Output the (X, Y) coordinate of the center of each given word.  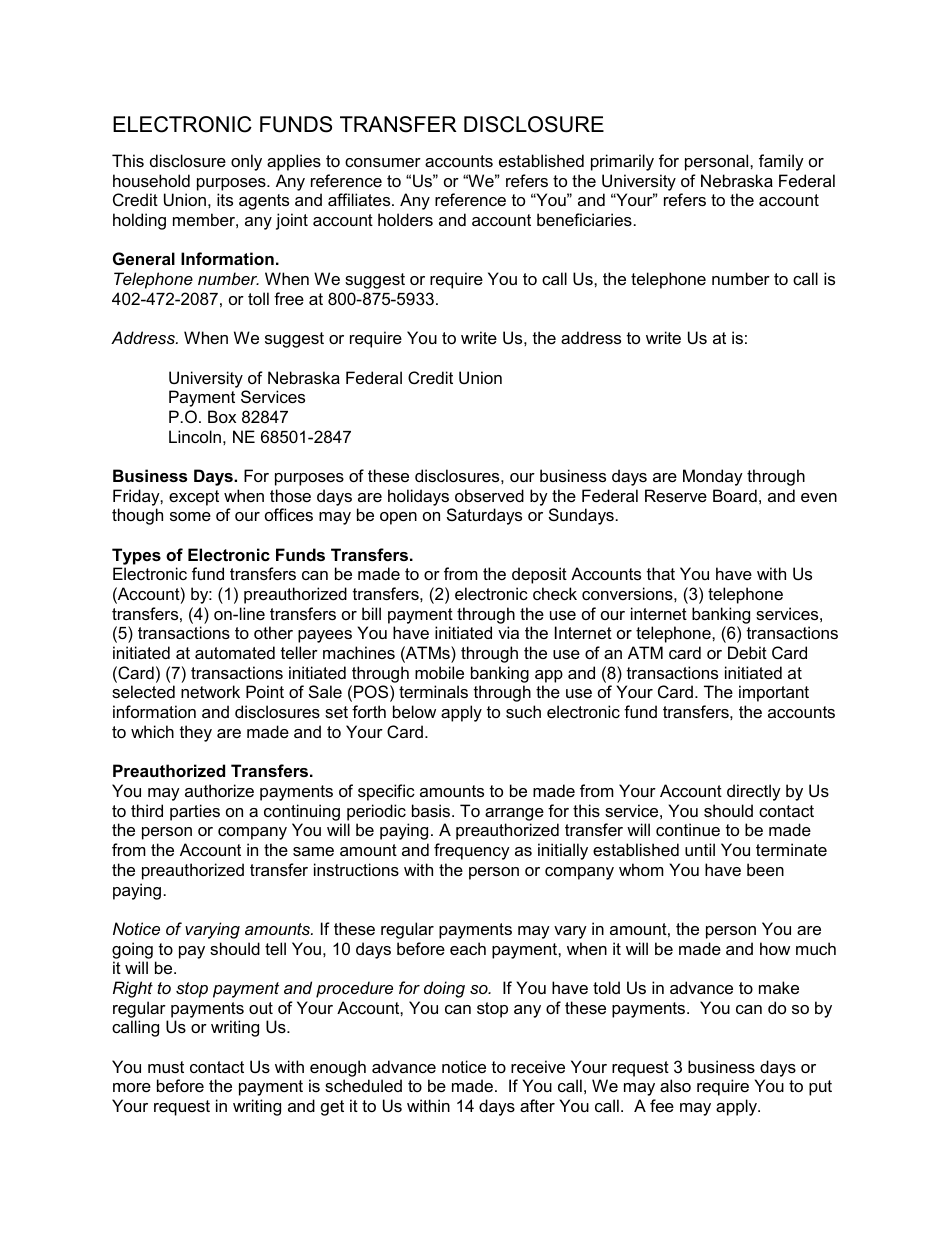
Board (735, 495)
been (765, 869)
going (132, 950)
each (468, 948)
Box (222, 416)
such (523, 711)
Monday (713, 477)
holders (405, 219)
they (196, 733)
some (190, 516)
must (166, 1067)
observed (489, 495)
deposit (539, 575)
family (781, 162)
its (225, 199)
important (774, 693)
